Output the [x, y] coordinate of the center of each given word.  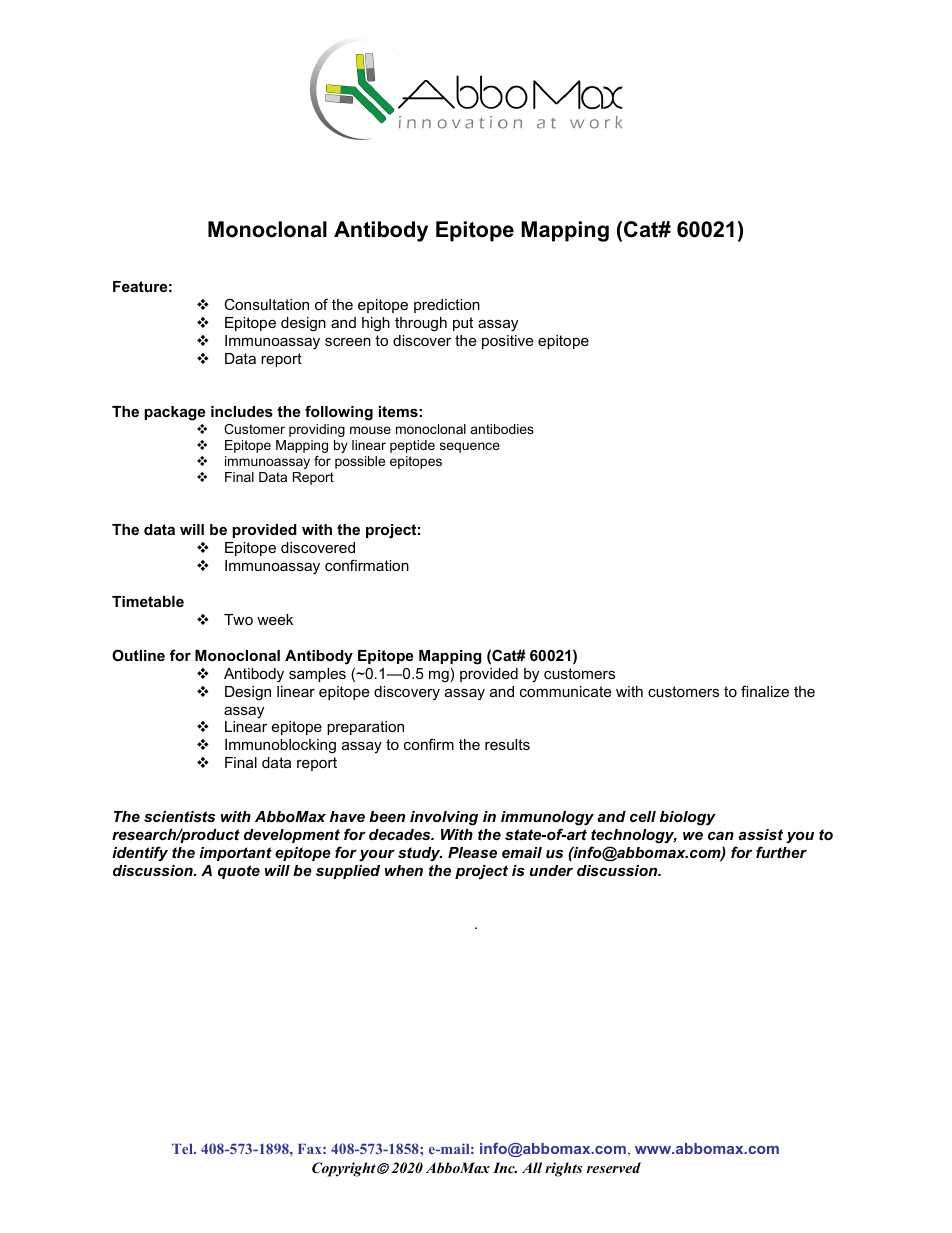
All [532, 1167]
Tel [184, 1149]
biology [688, 818]
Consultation [266, 304]
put [463, 324]
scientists [179, 816]
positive [507, 342]
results [507, 744]
